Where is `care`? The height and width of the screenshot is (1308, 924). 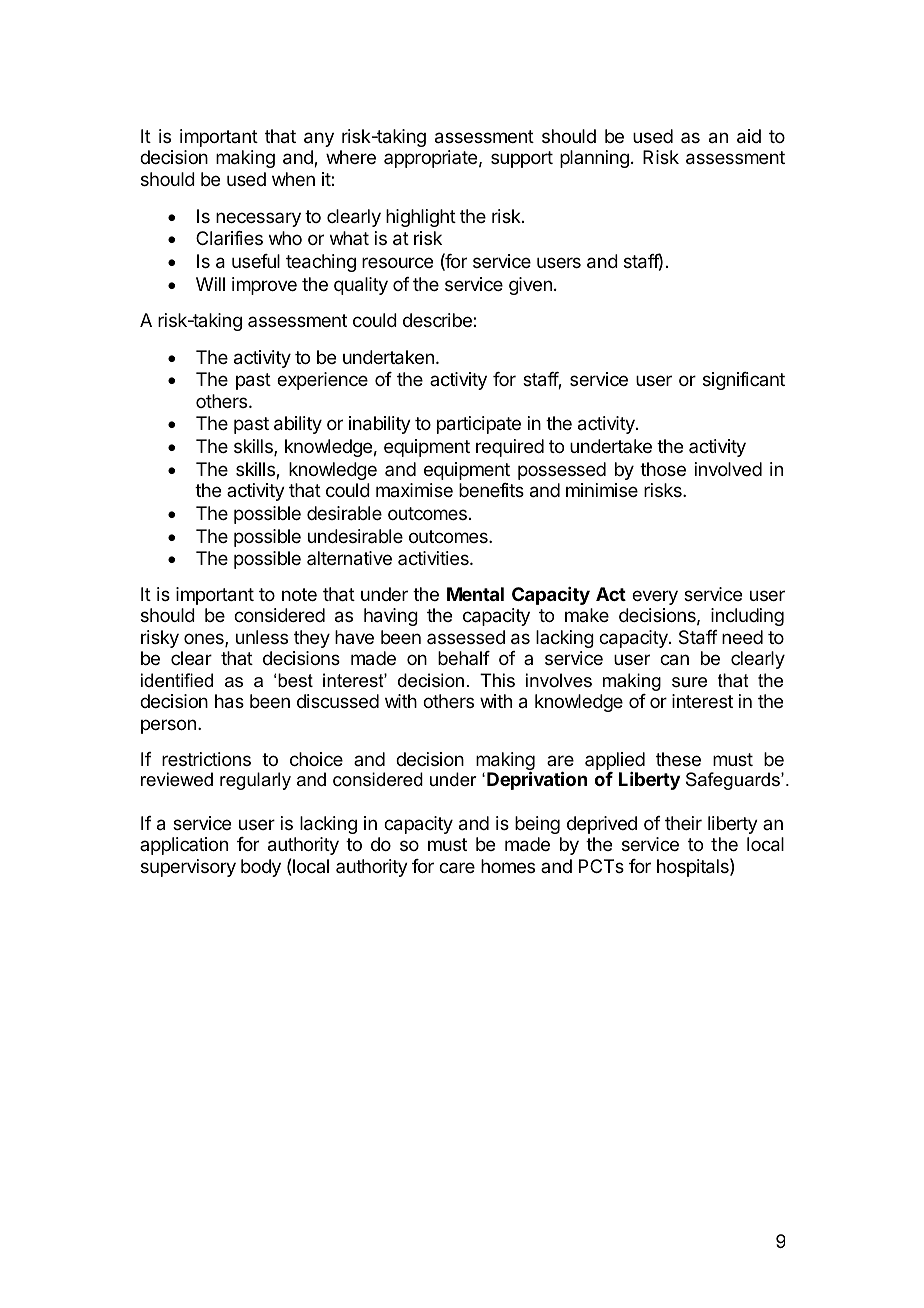
care is located at coordinates (457, 868).
